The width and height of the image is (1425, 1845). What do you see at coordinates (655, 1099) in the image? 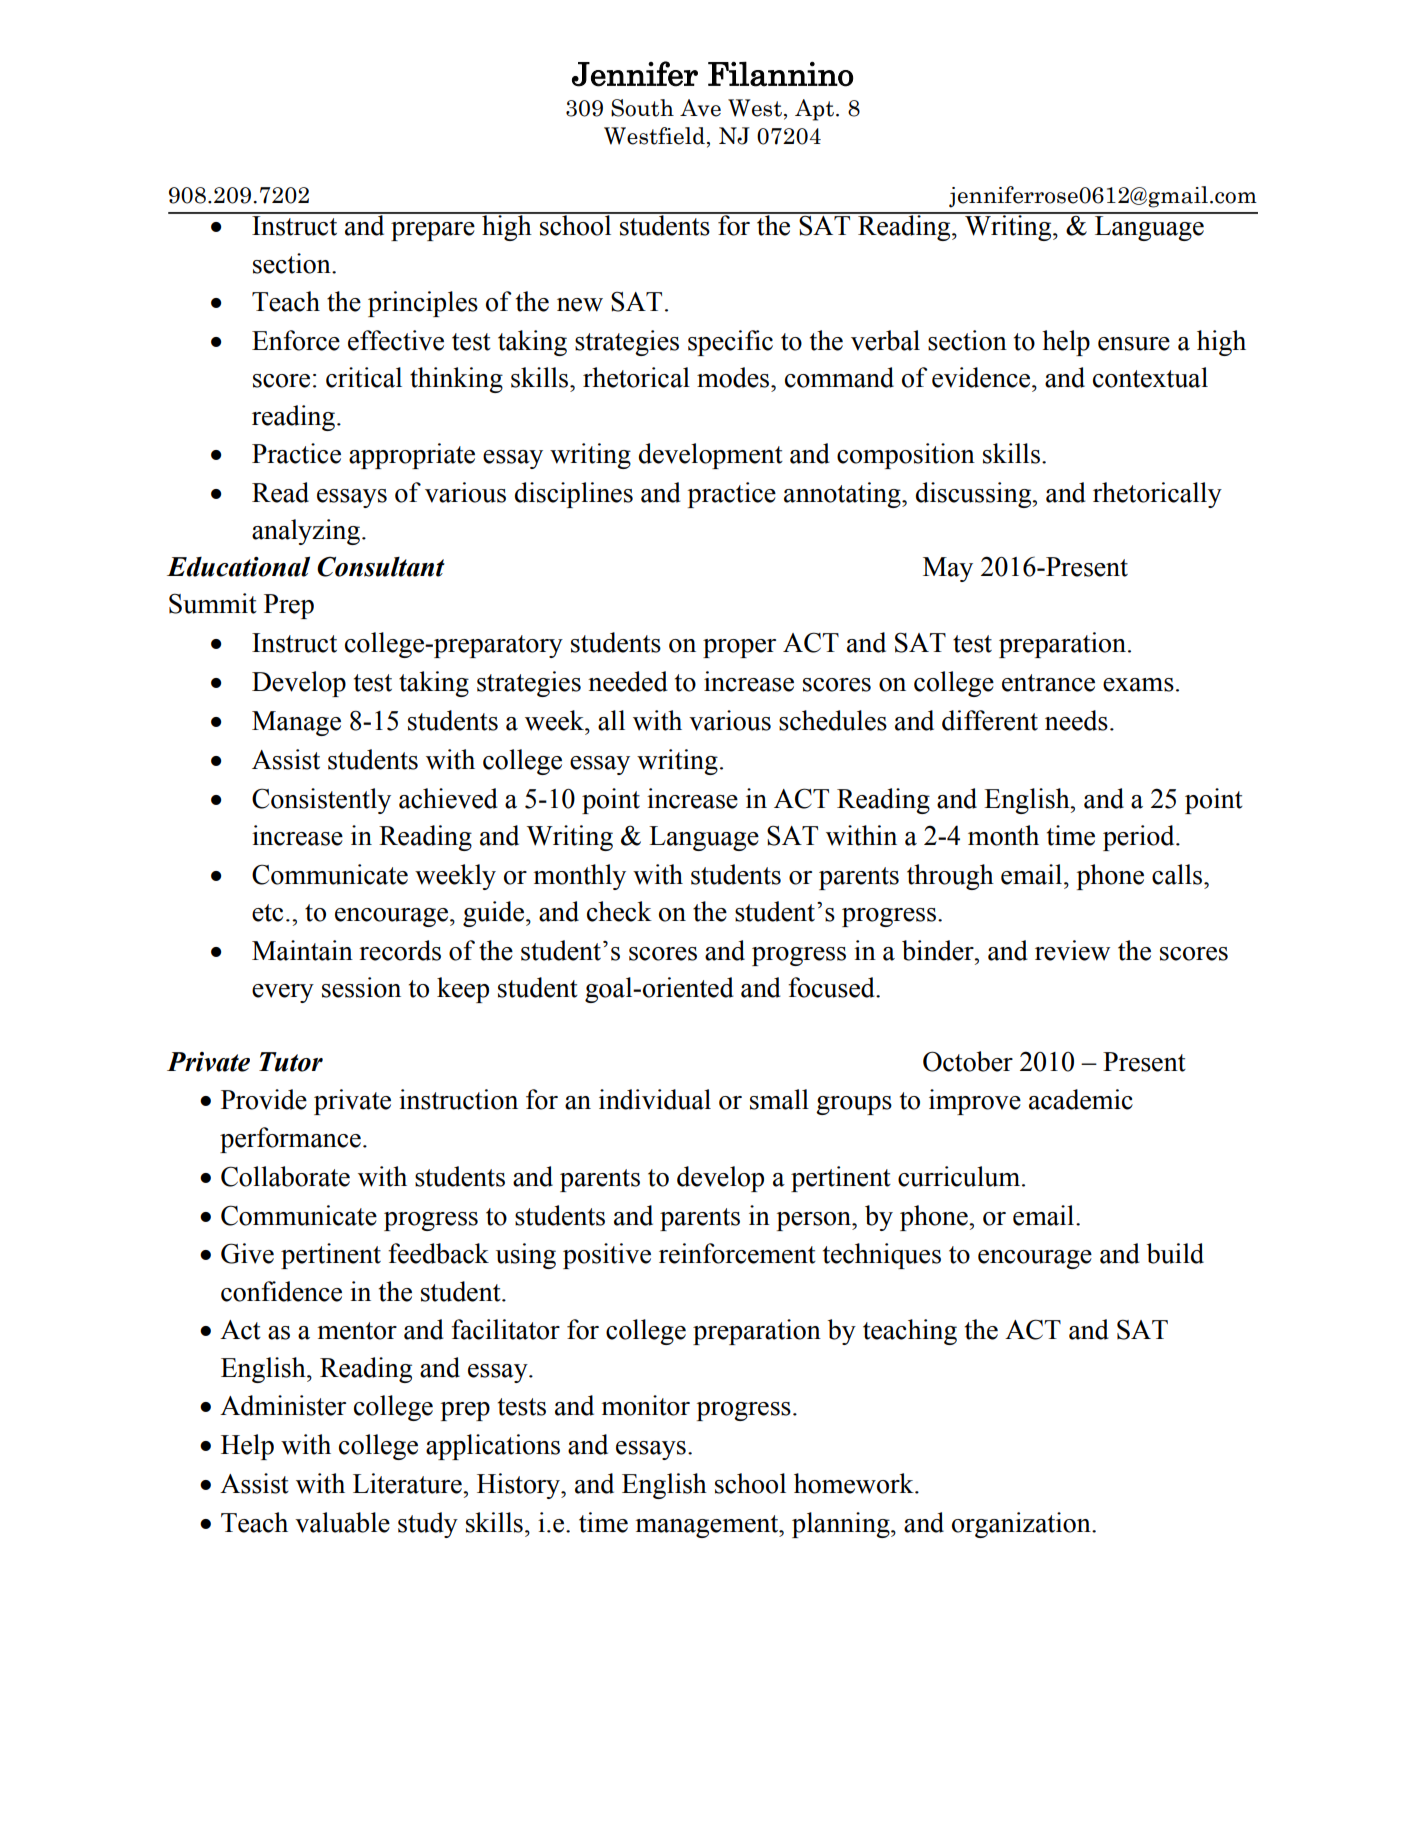
I see `individual` at bounding box center [655, 1099].
